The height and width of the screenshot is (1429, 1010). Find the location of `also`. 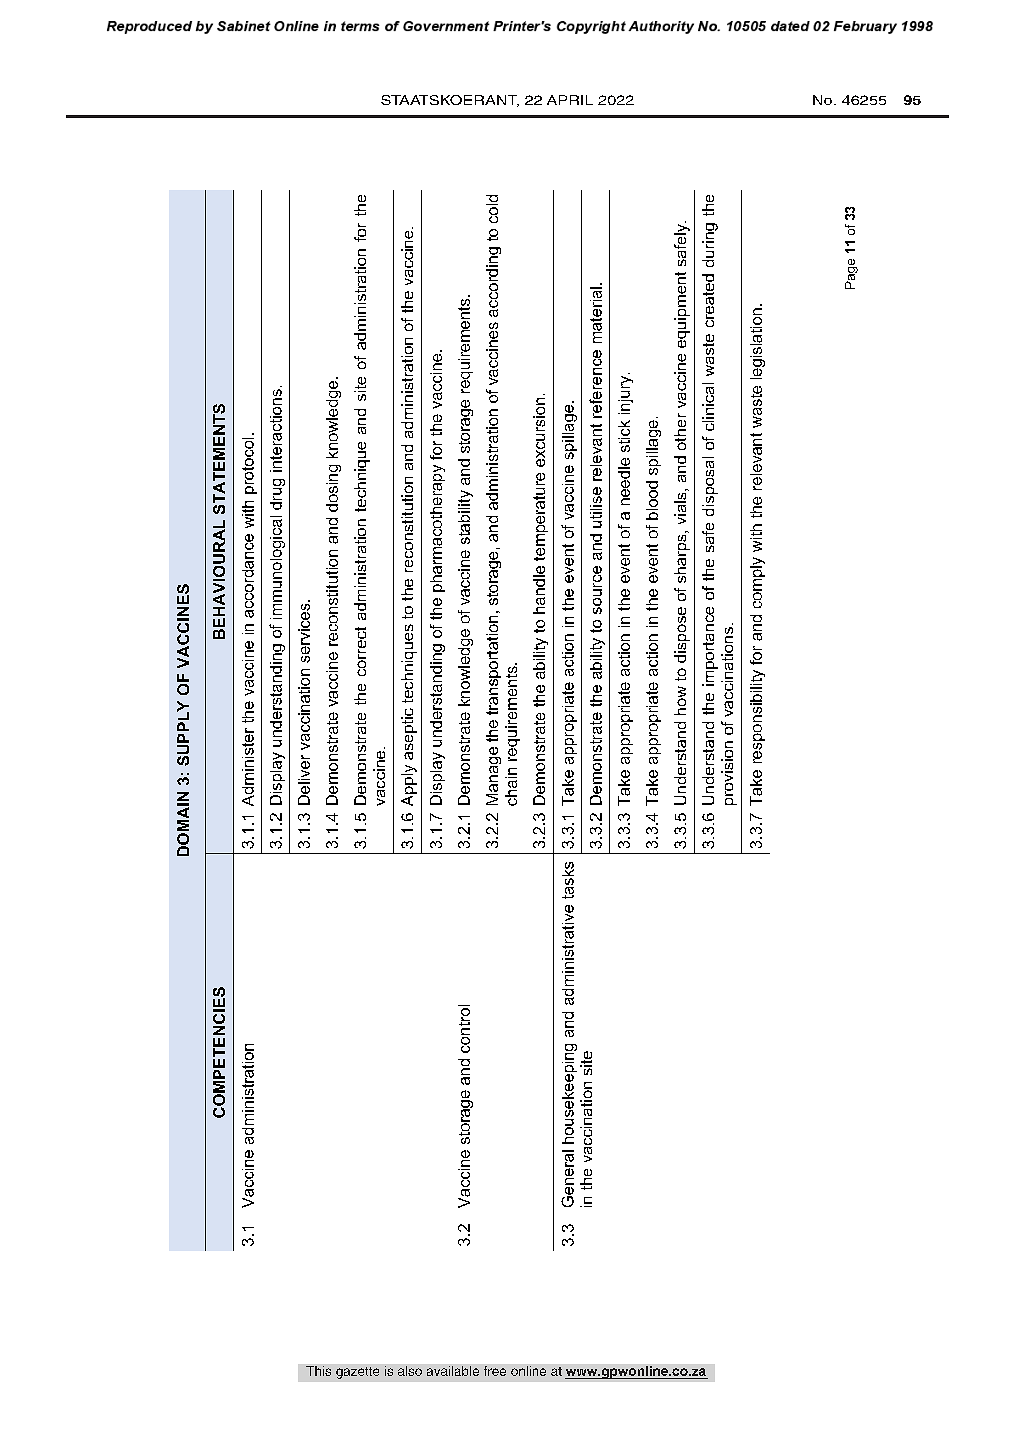

also is located at coordinates (410, 1371).
